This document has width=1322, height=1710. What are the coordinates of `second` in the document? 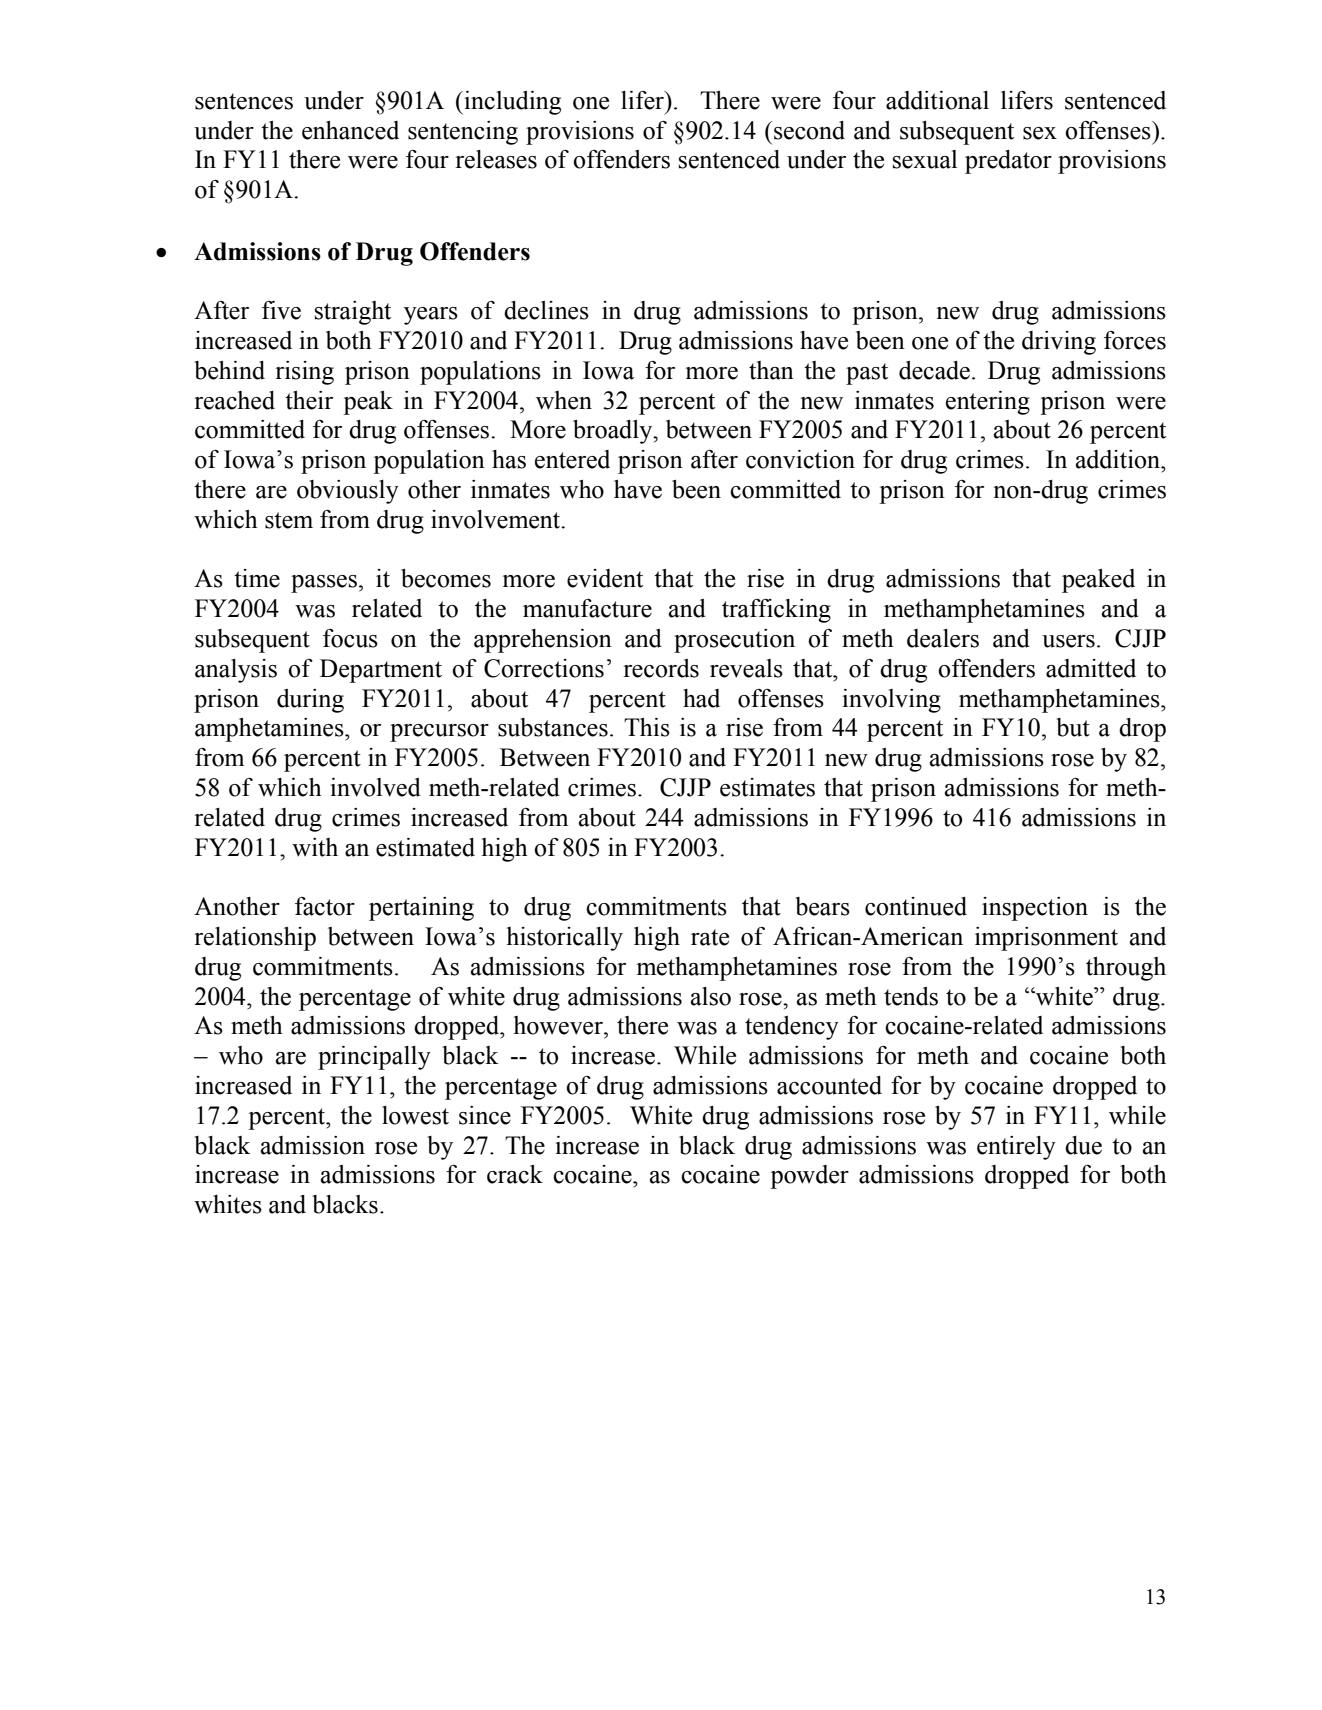 It's located at (809, 130).
